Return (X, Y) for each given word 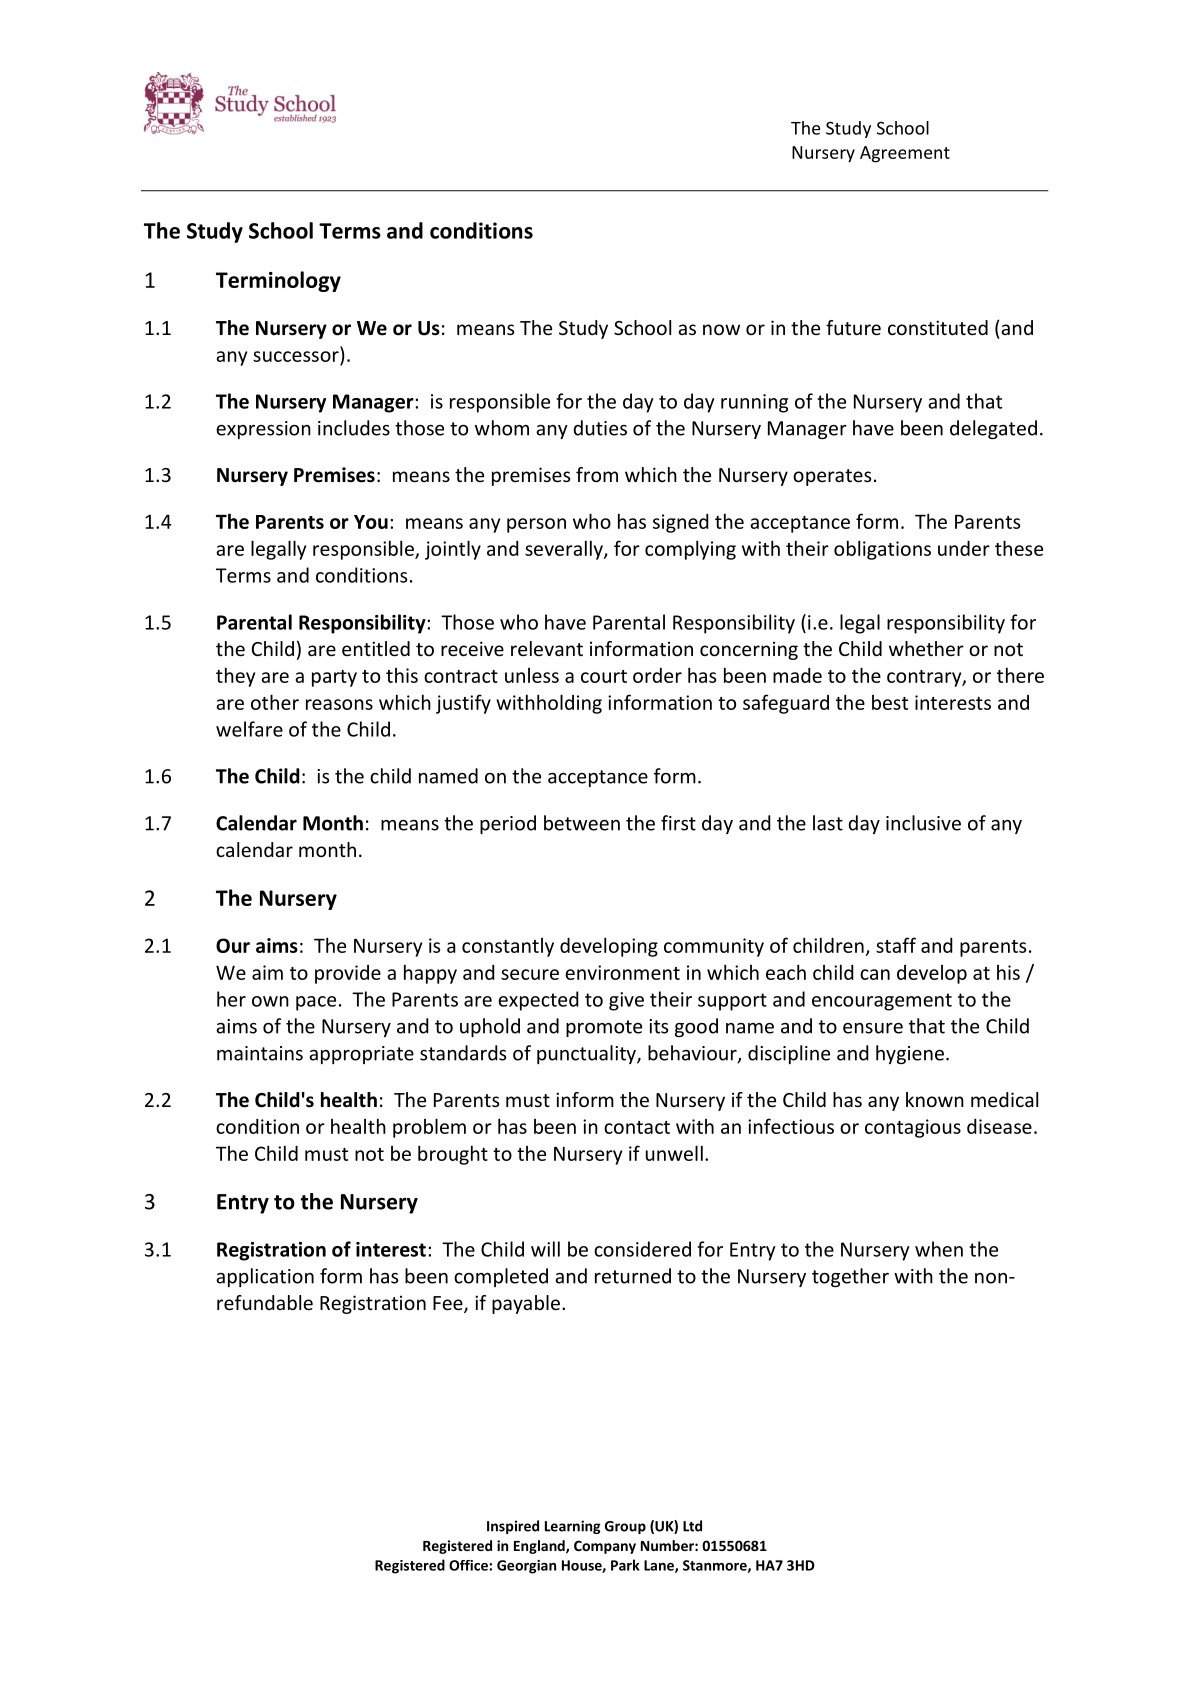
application (265, 1277)
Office (469, 1565)
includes (354, 428)
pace (316, 1003)
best (890, 702)
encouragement (882, 1002)
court (604, 676)
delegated (993, 429)
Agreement (905, 154)
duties (600, 428)
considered (642, 1249)
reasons (339, 704)
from (597, 474)
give (626, 1001)
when (939, 1249)
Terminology (278, 281)
